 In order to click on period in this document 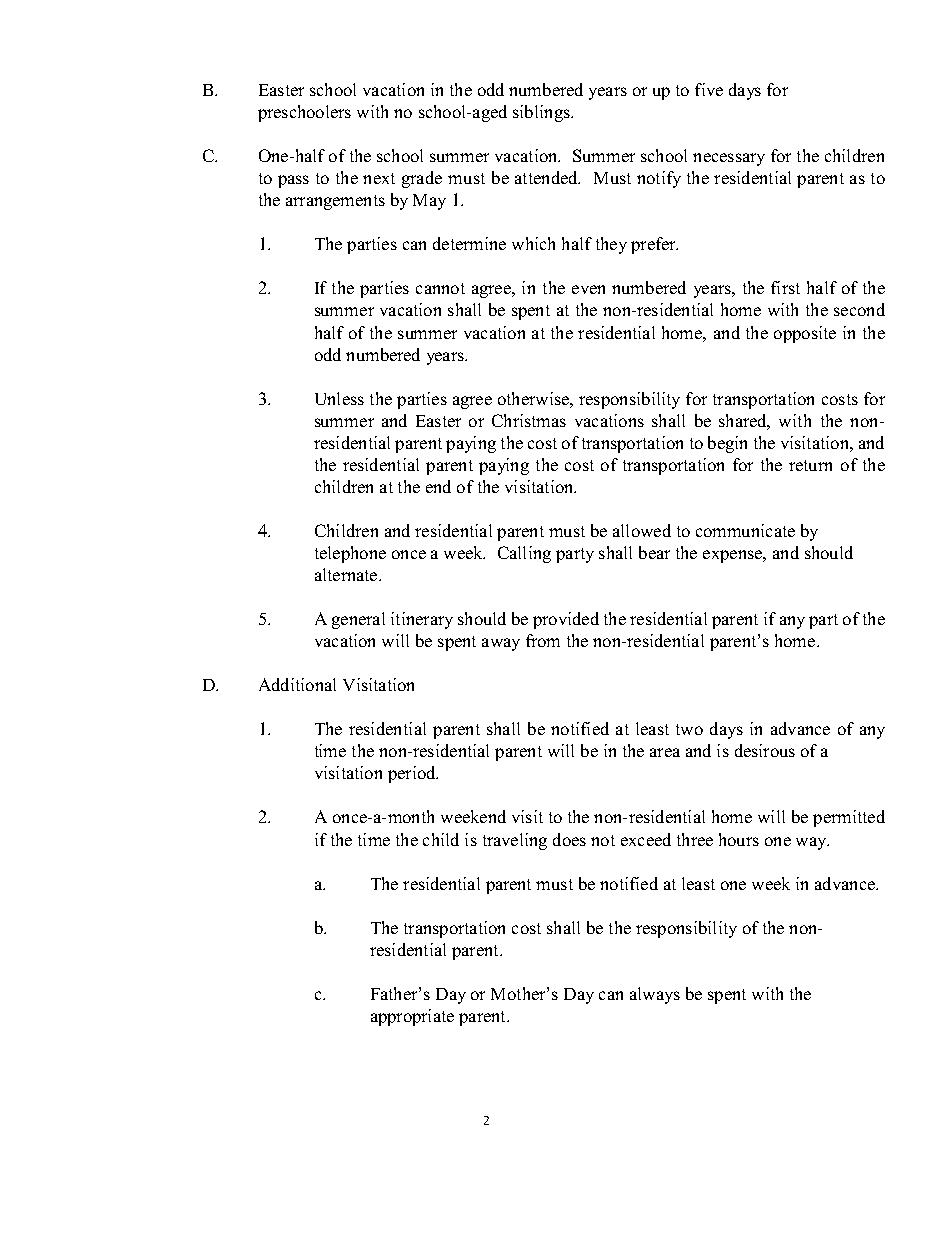, I will do `click(413, 774)`.
